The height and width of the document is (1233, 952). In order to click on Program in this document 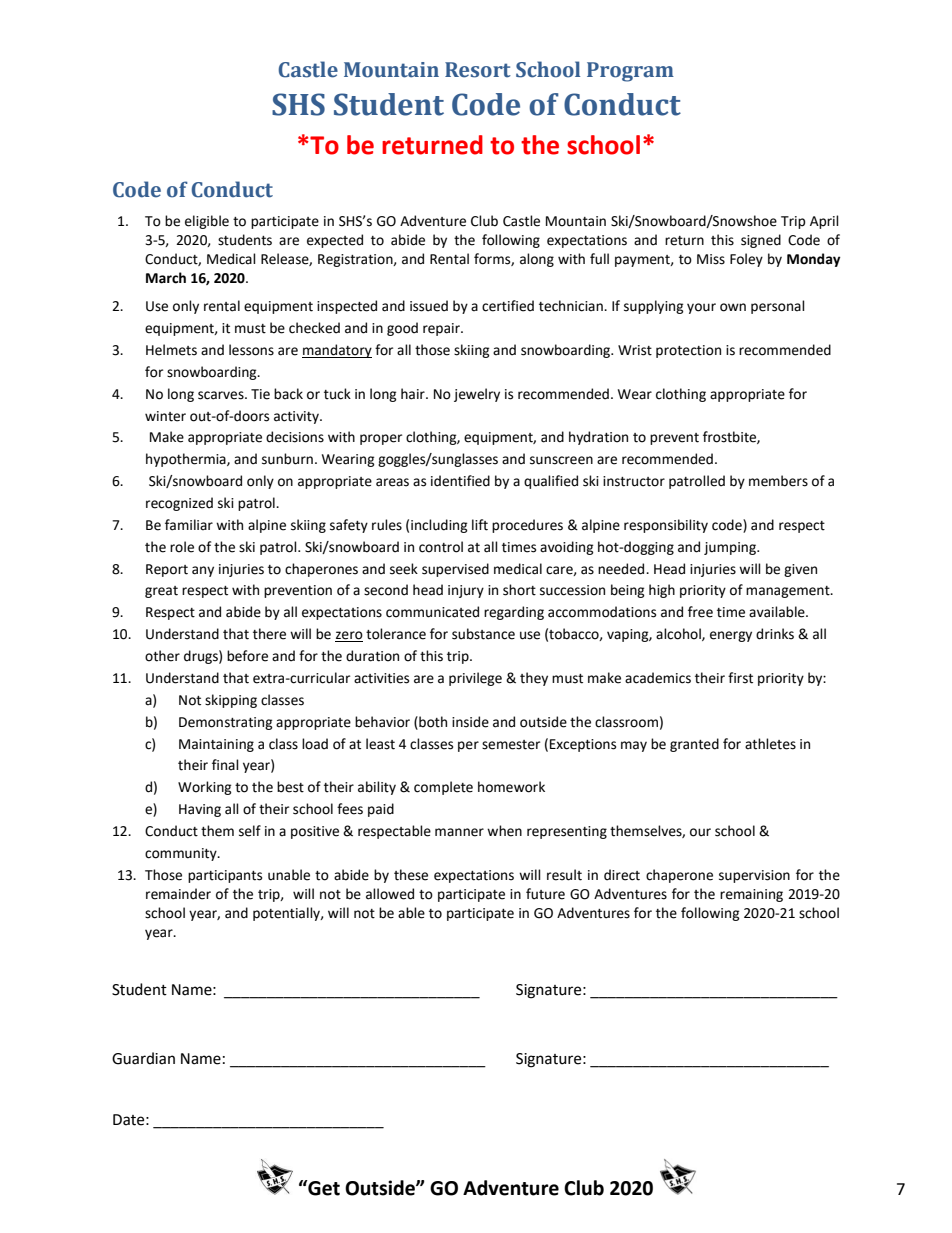, I will do `click(630, 72)`.
